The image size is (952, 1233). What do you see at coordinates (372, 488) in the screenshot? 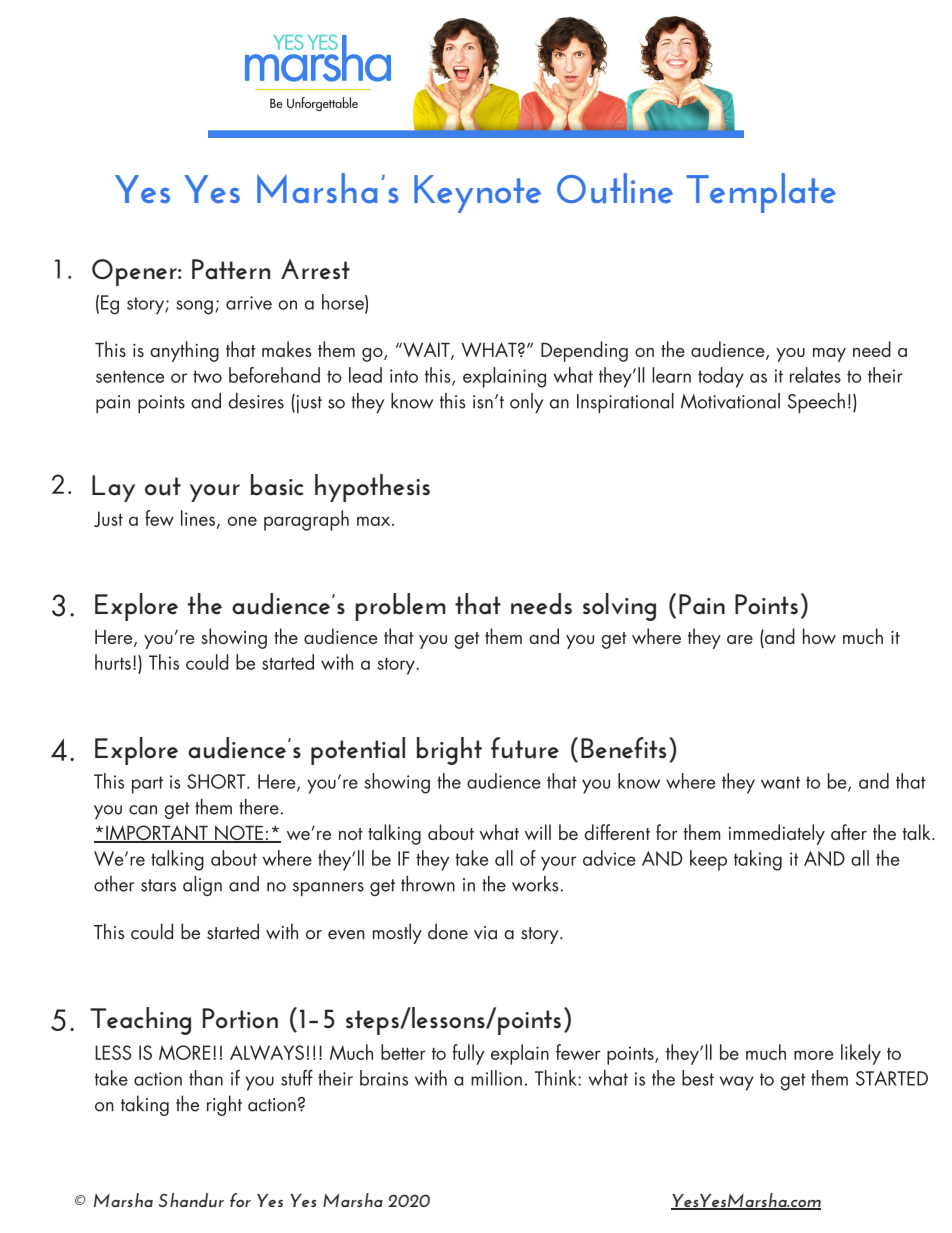
I see `hypothesis` at bounding box center [372, 488].
